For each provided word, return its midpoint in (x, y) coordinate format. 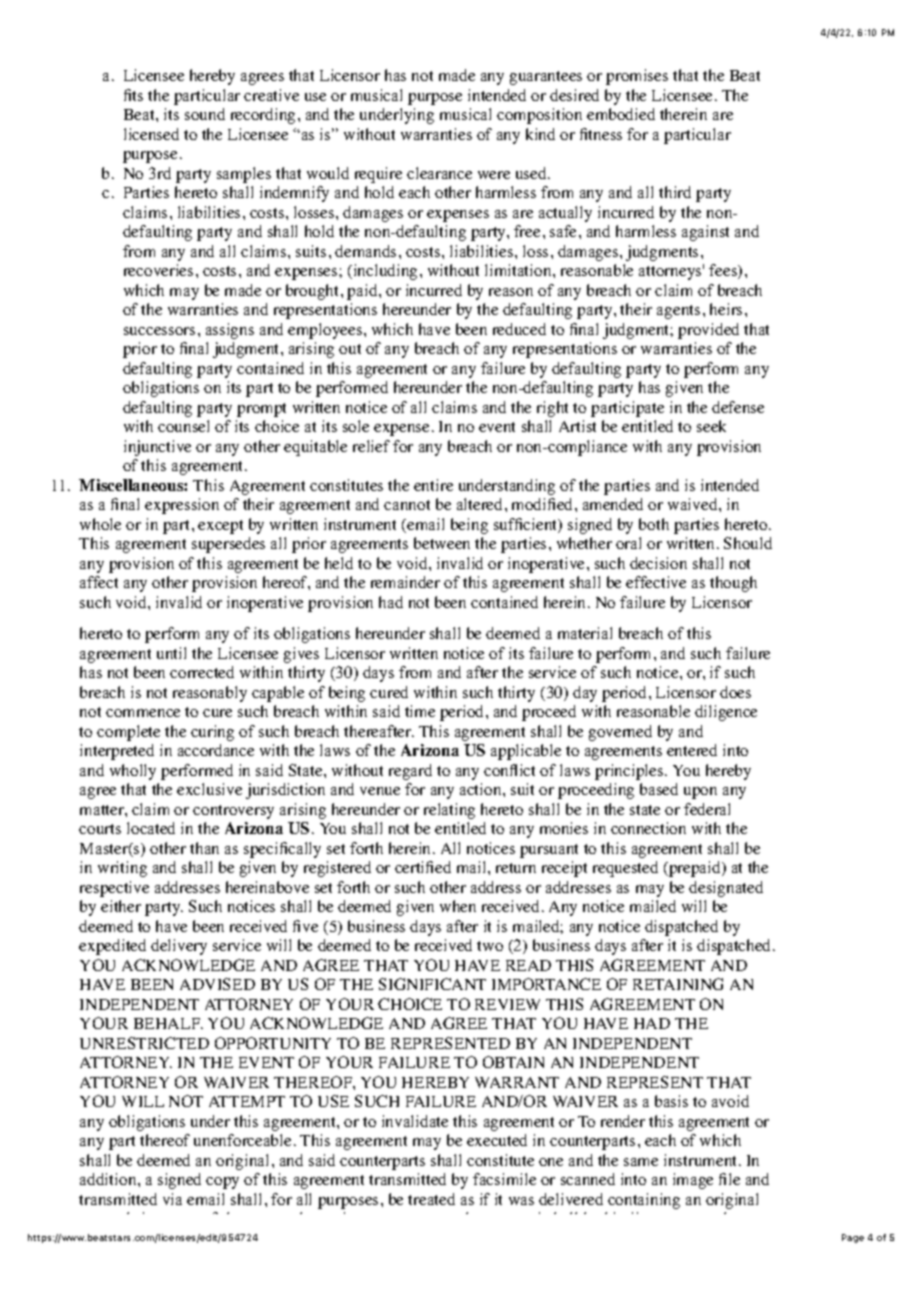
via (172, 1199)
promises (637, 77)
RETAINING (678, 984)
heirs (726, 309)
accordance (216, 750)
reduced (519, 329)
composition (539, 116)
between (442, 543)
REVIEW (507, 1004)
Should (748, 543)
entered (692, 750)
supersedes (228, 545)
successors (159, 331)
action (482, 789)
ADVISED (217, 984)
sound (205, 114)
